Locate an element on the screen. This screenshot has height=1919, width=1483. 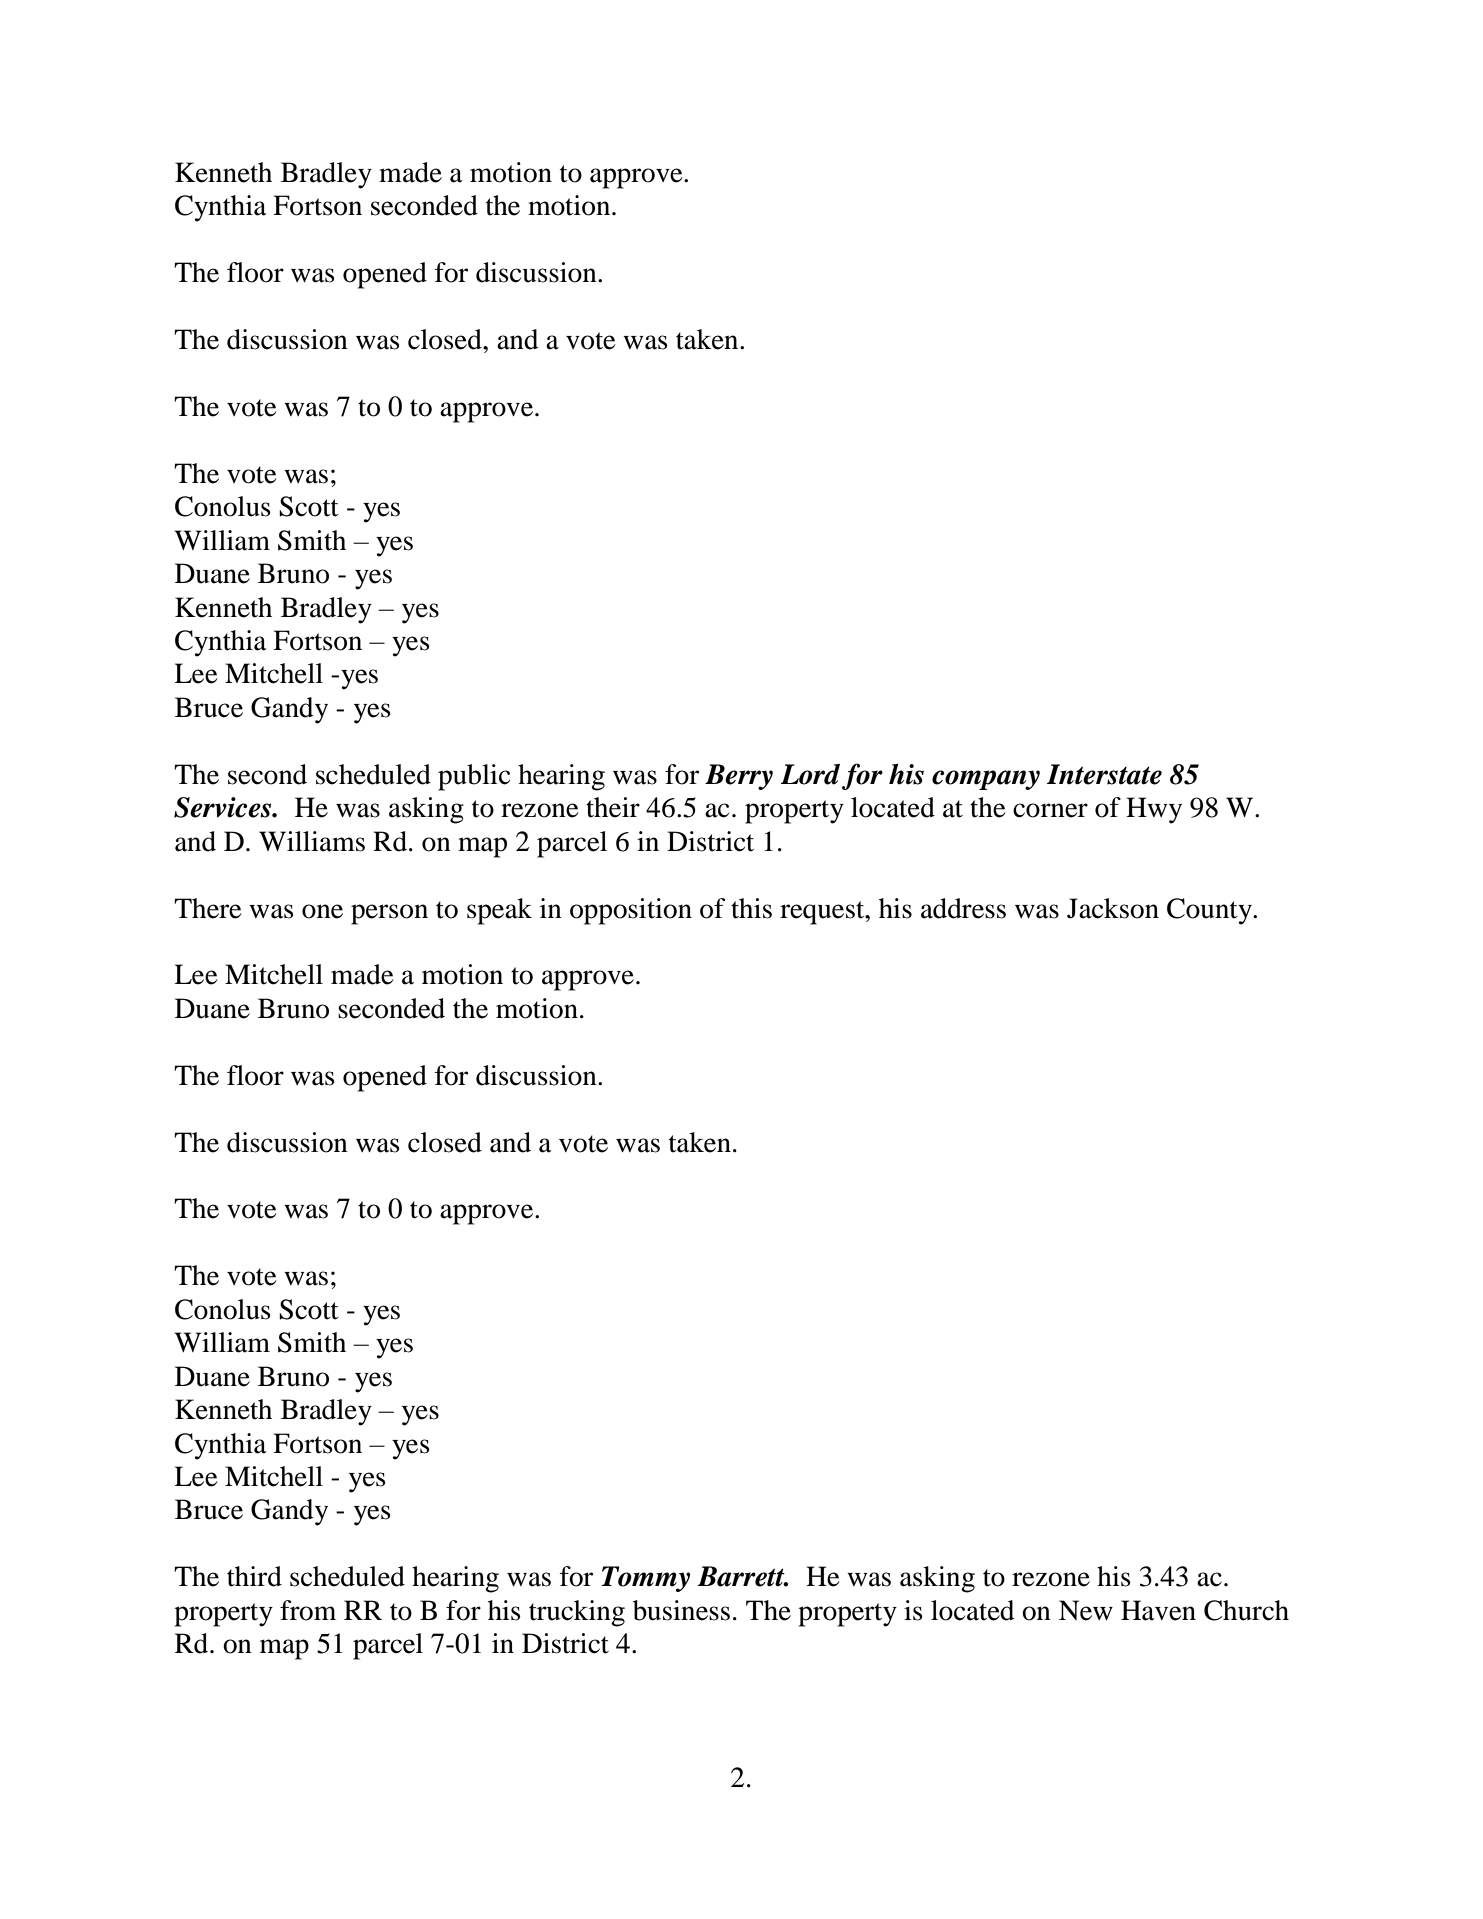
from is located at coordinates (308, 1610).
